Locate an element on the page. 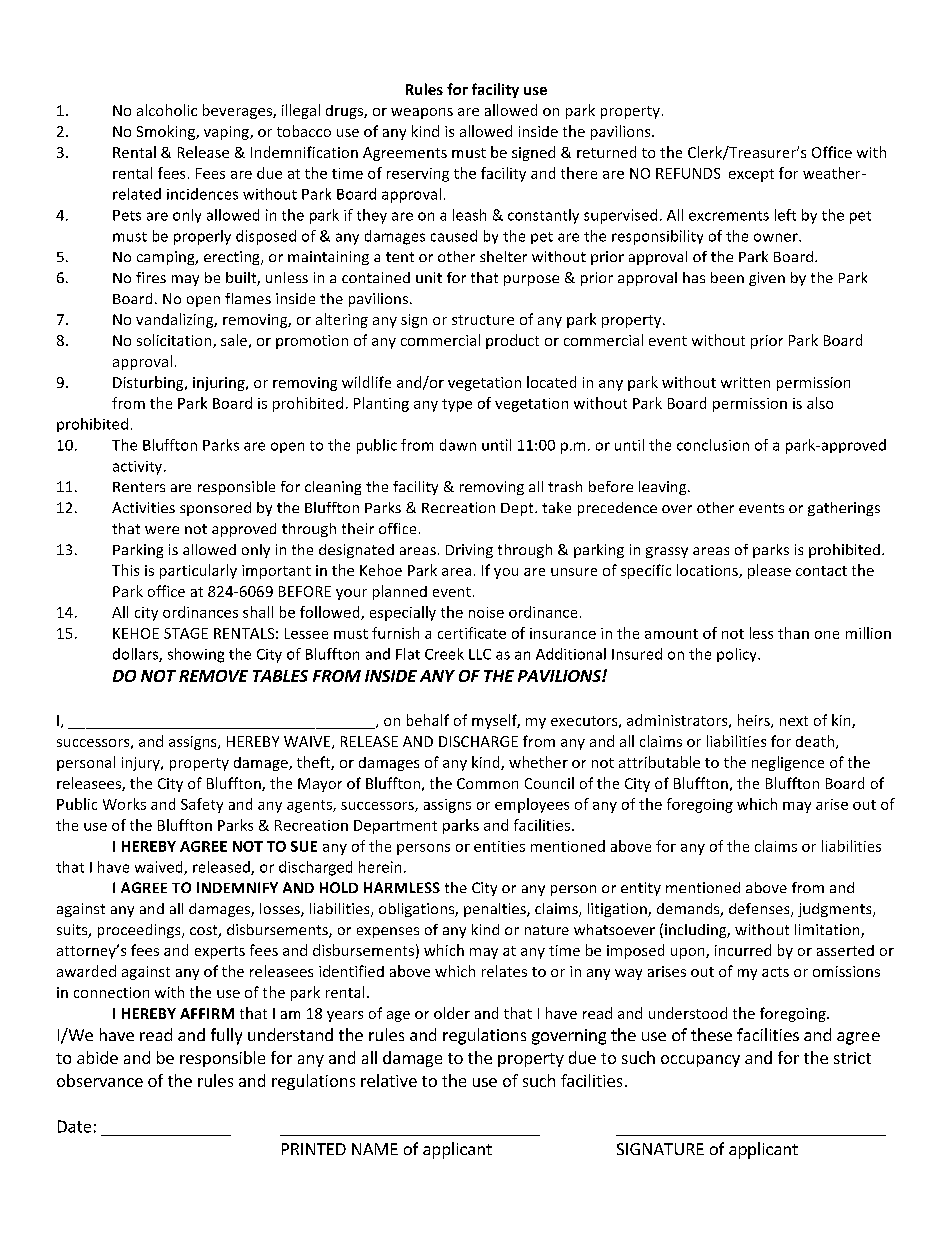 The width and height of the image is (952, 1233). type is located at coordinates (457, 405).
